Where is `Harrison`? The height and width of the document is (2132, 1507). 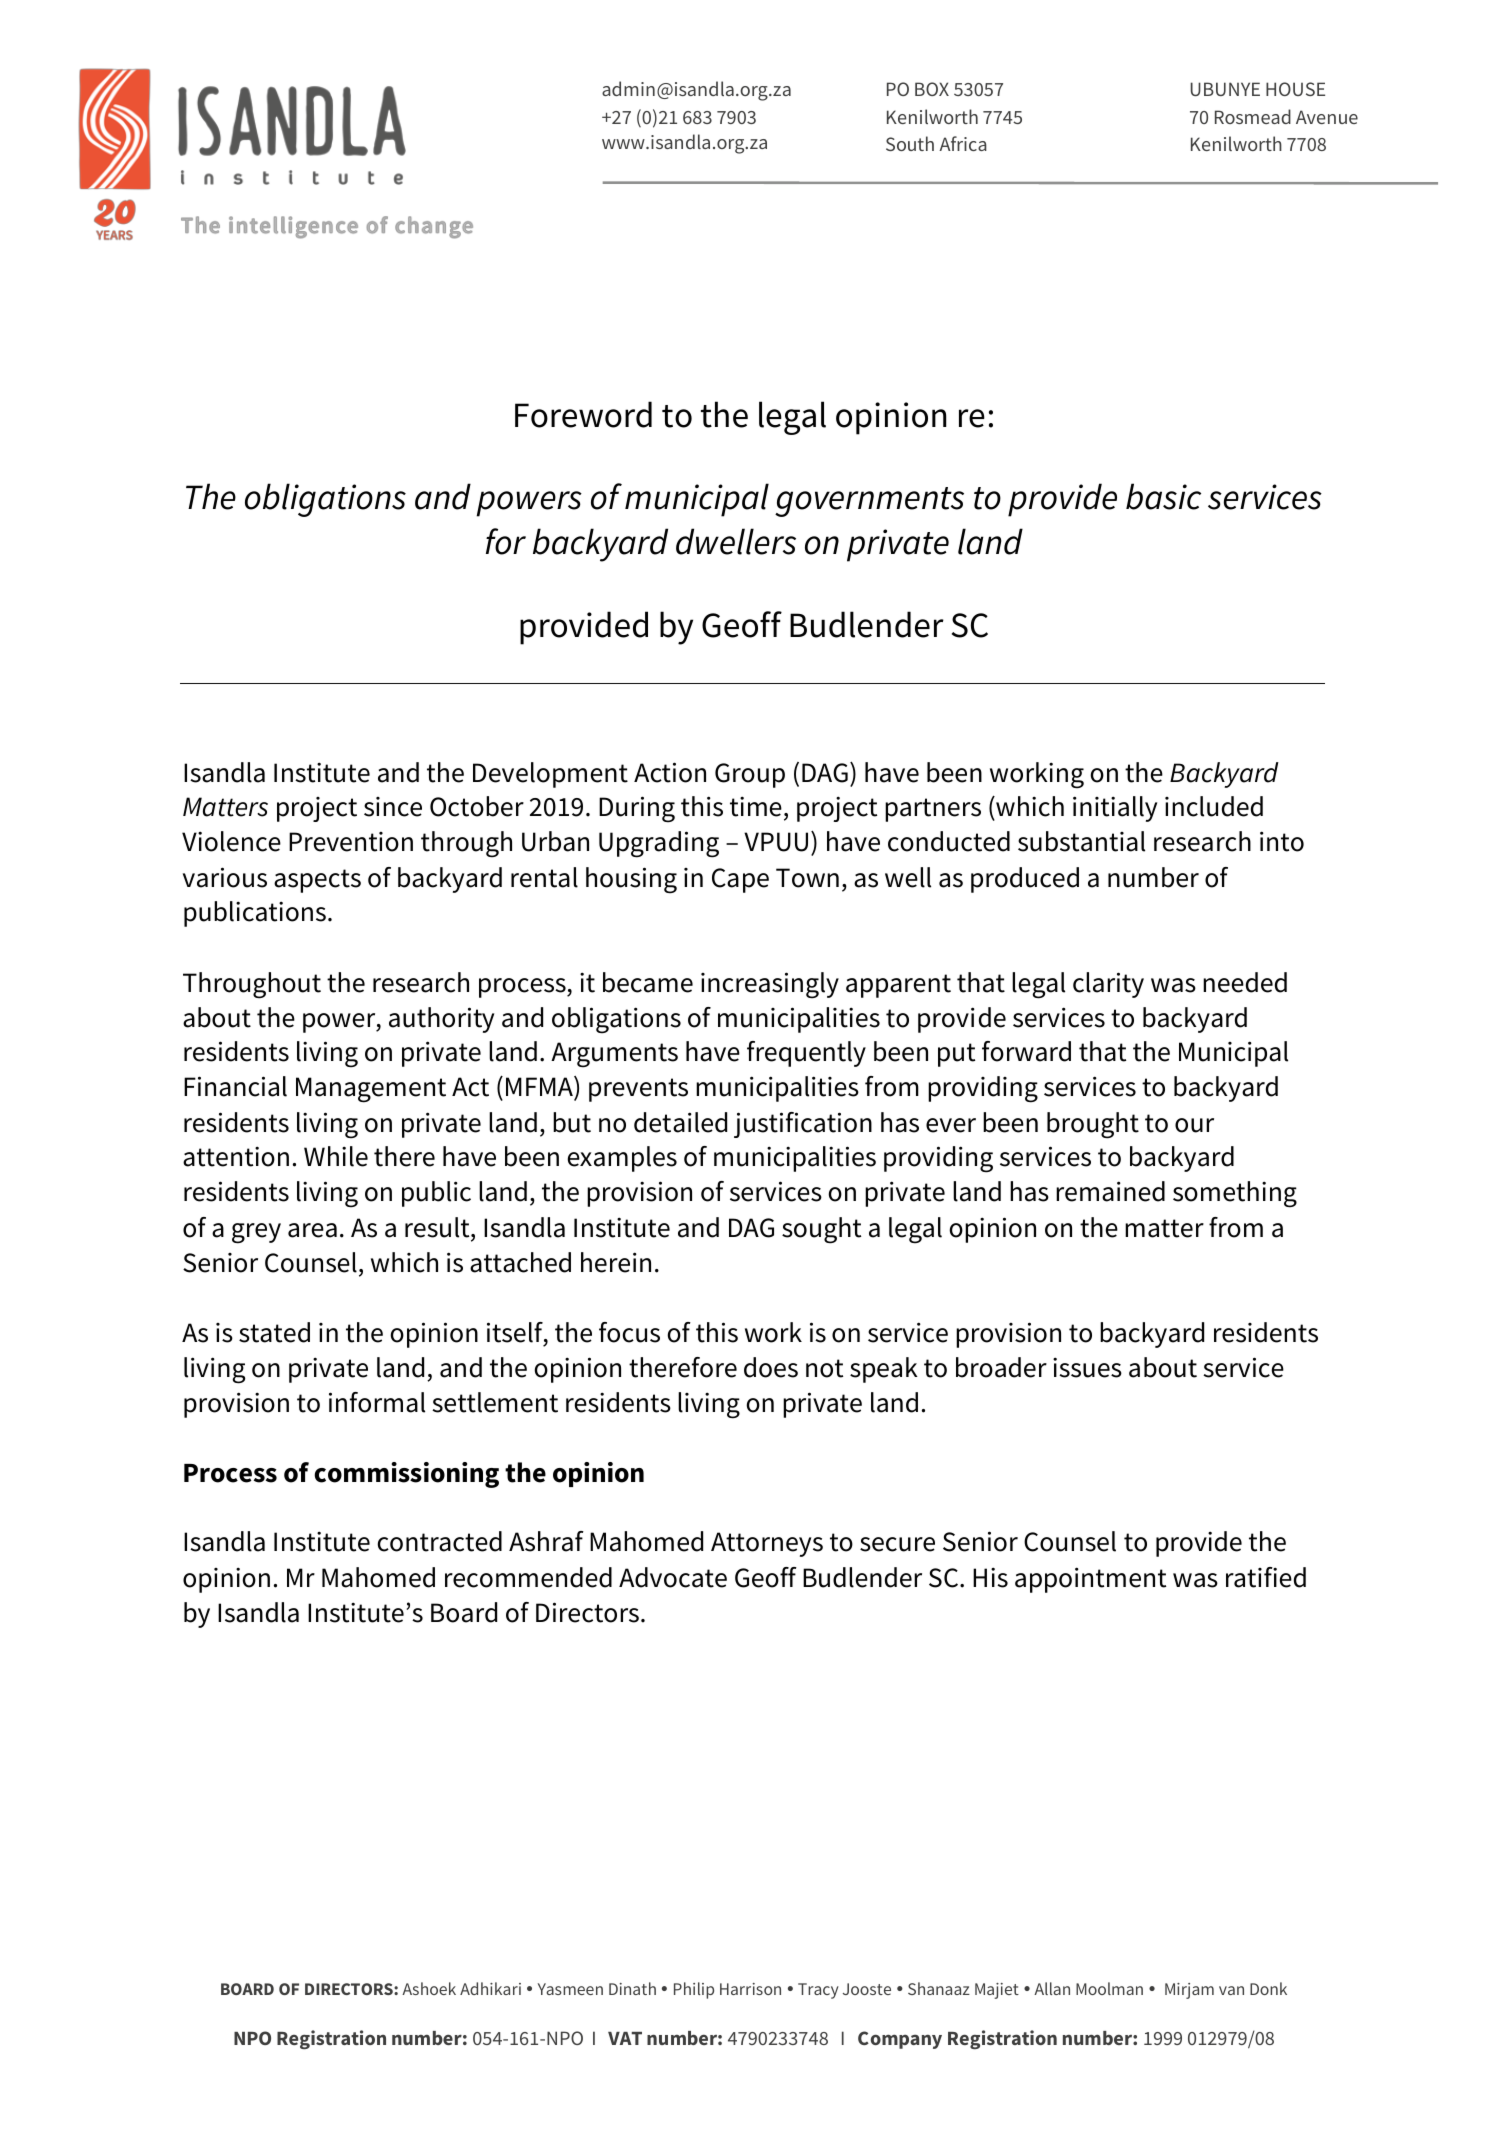 Harrison is located at coordinates (750, 1989).
